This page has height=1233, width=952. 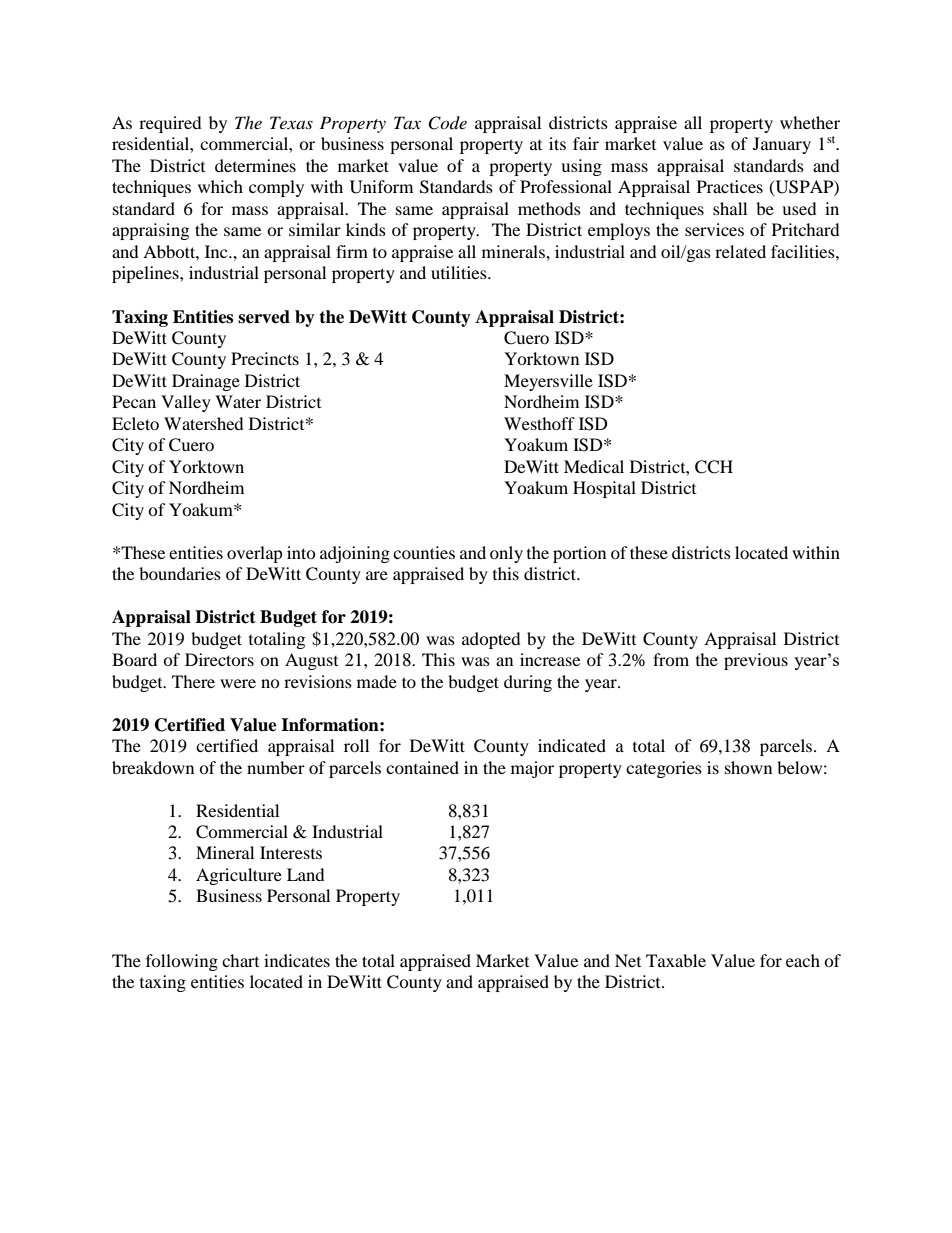 What do you see at coordinates (240, 960) in the page?
I see `chart` at bounding box center [240, 960].
